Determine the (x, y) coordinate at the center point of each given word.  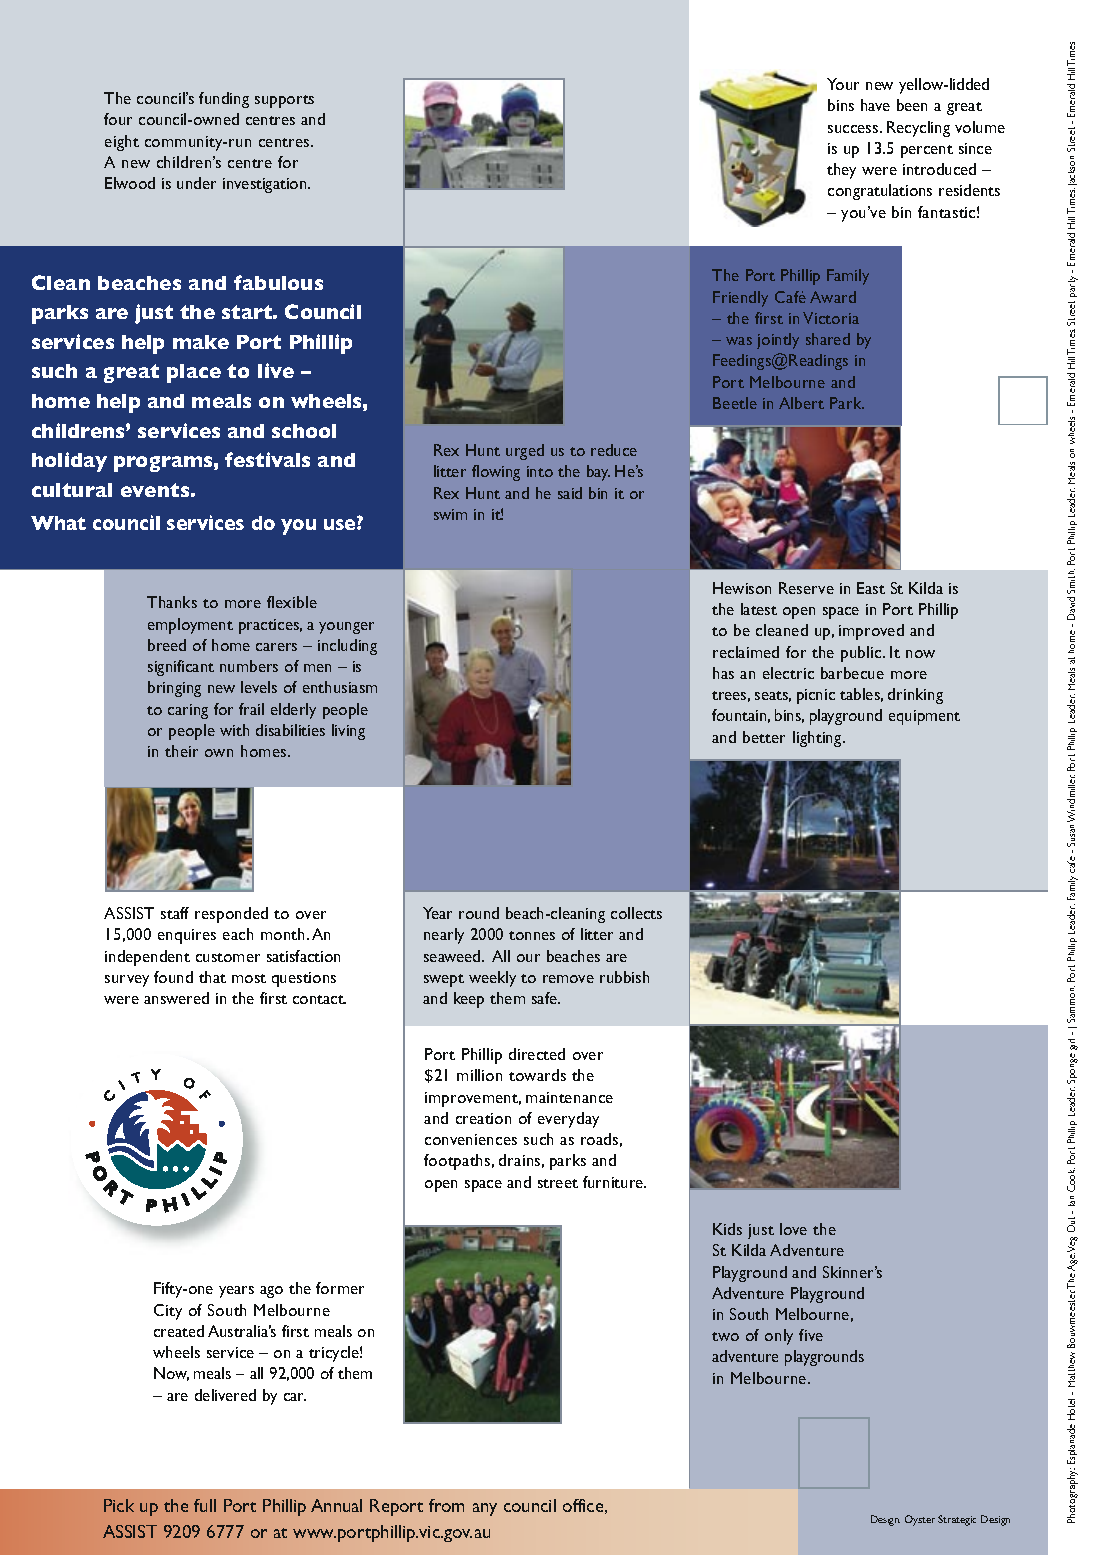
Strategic (957, 1520)
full (205, 1505)
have (875, 105)
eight (122, 143)
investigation (266, 185)
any (485, 1509)
